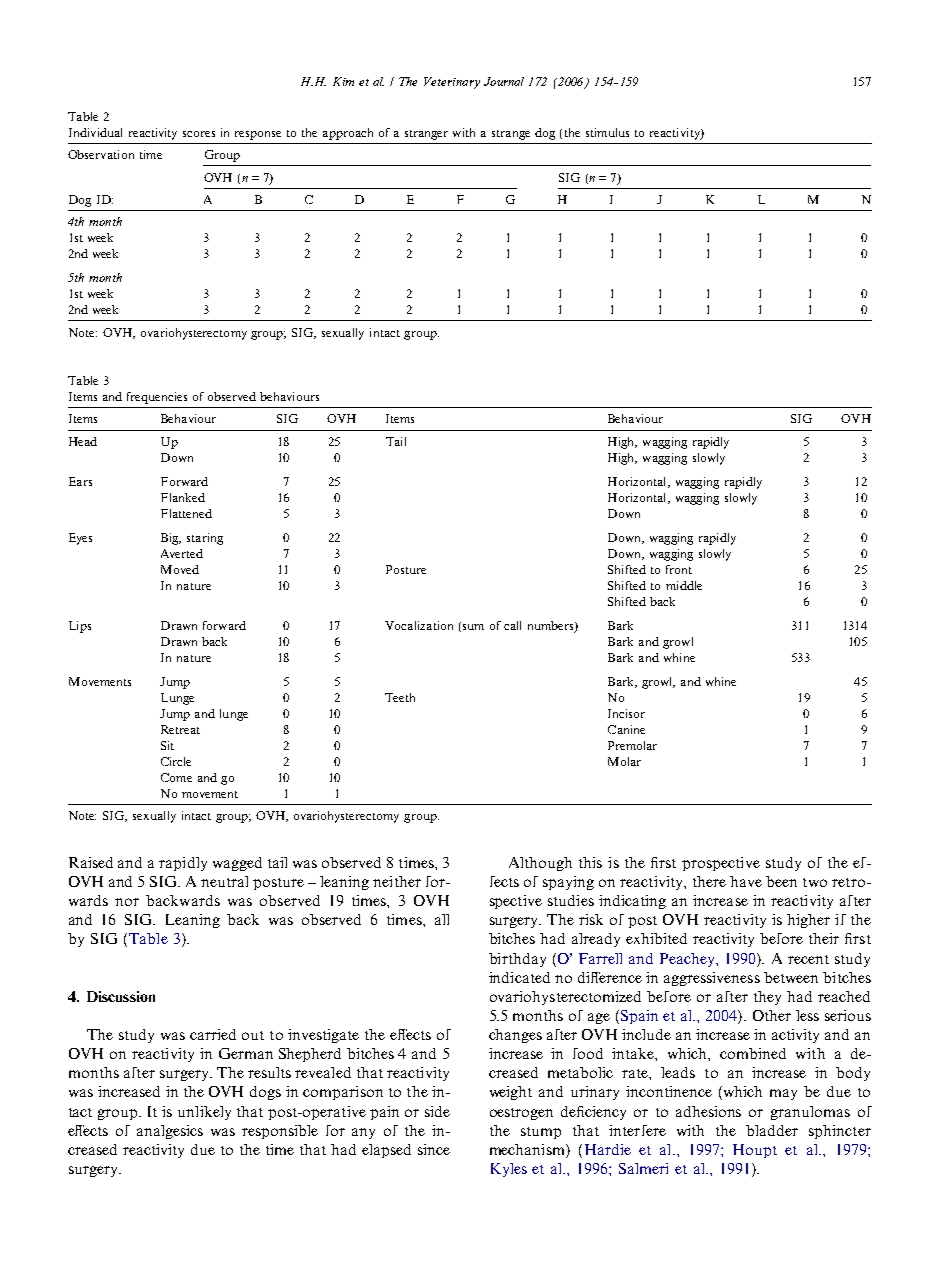  Describe the element at coordinates (199, 134) in the page. I see `scores` at that location.
